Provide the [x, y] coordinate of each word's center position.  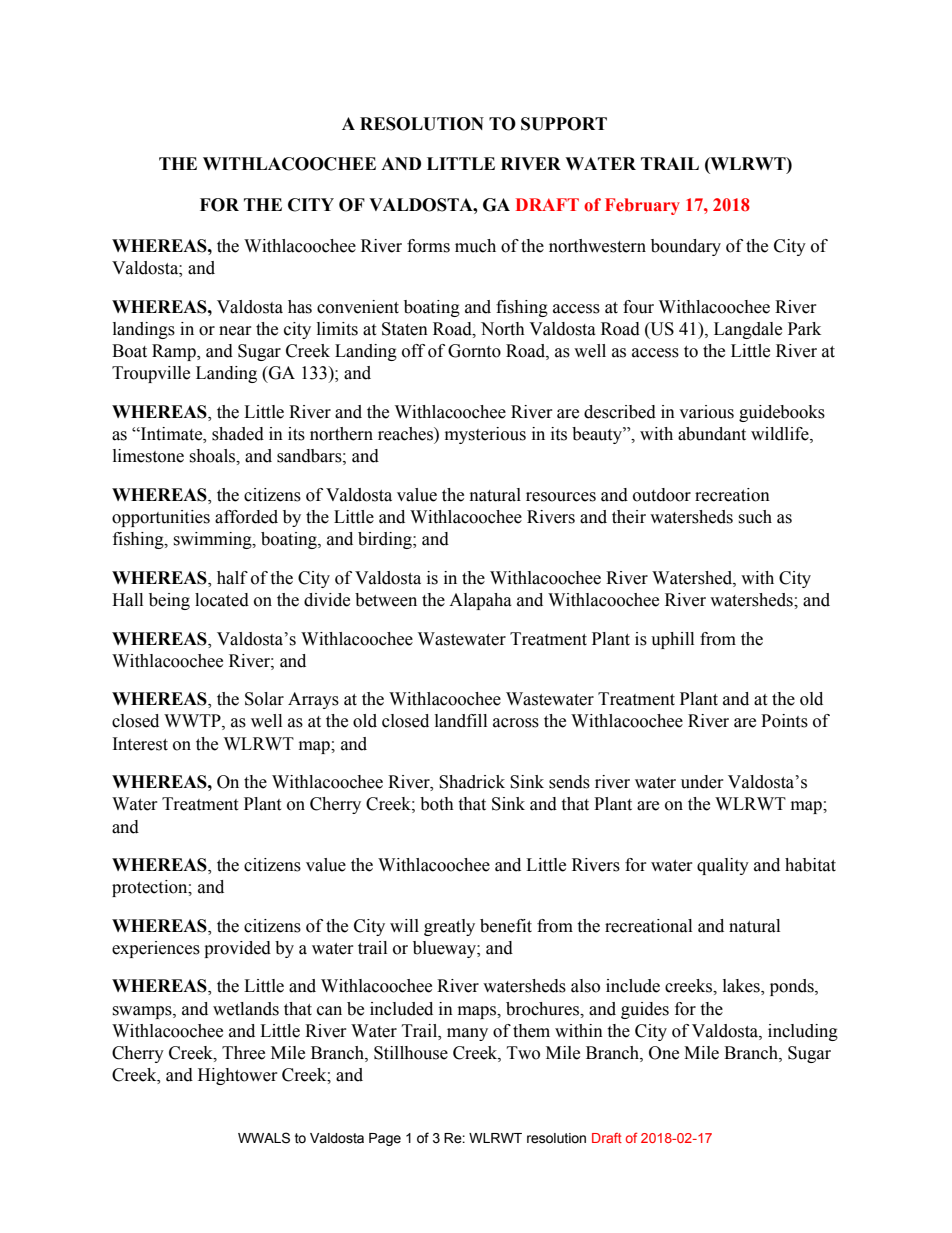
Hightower [238, 1076]
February [642, 206]
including [803, 1032]
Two [523, 1053]
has [300, 307]
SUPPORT [564, 124]
